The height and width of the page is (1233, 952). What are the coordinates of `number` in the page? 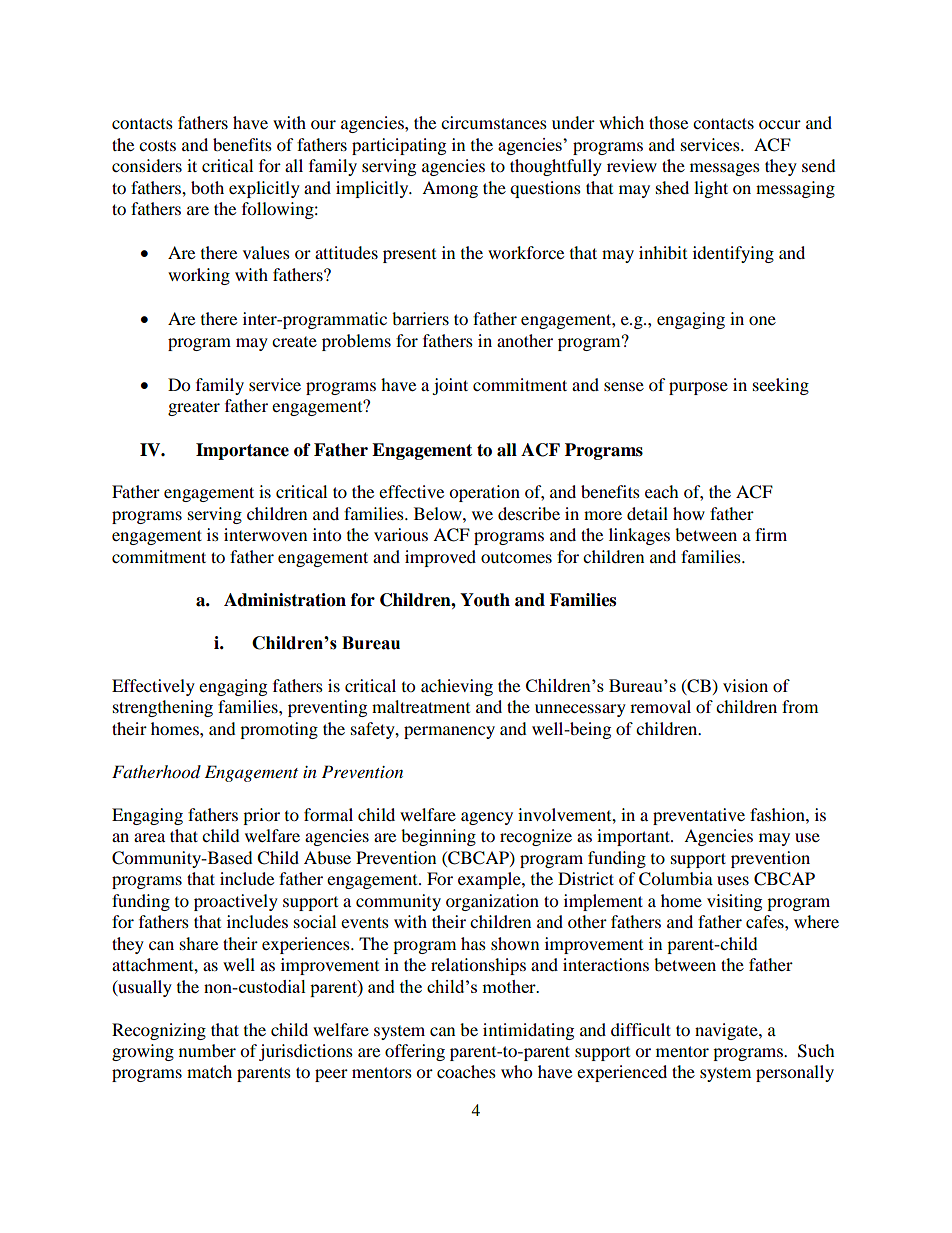 It's located at (207, 1050).
